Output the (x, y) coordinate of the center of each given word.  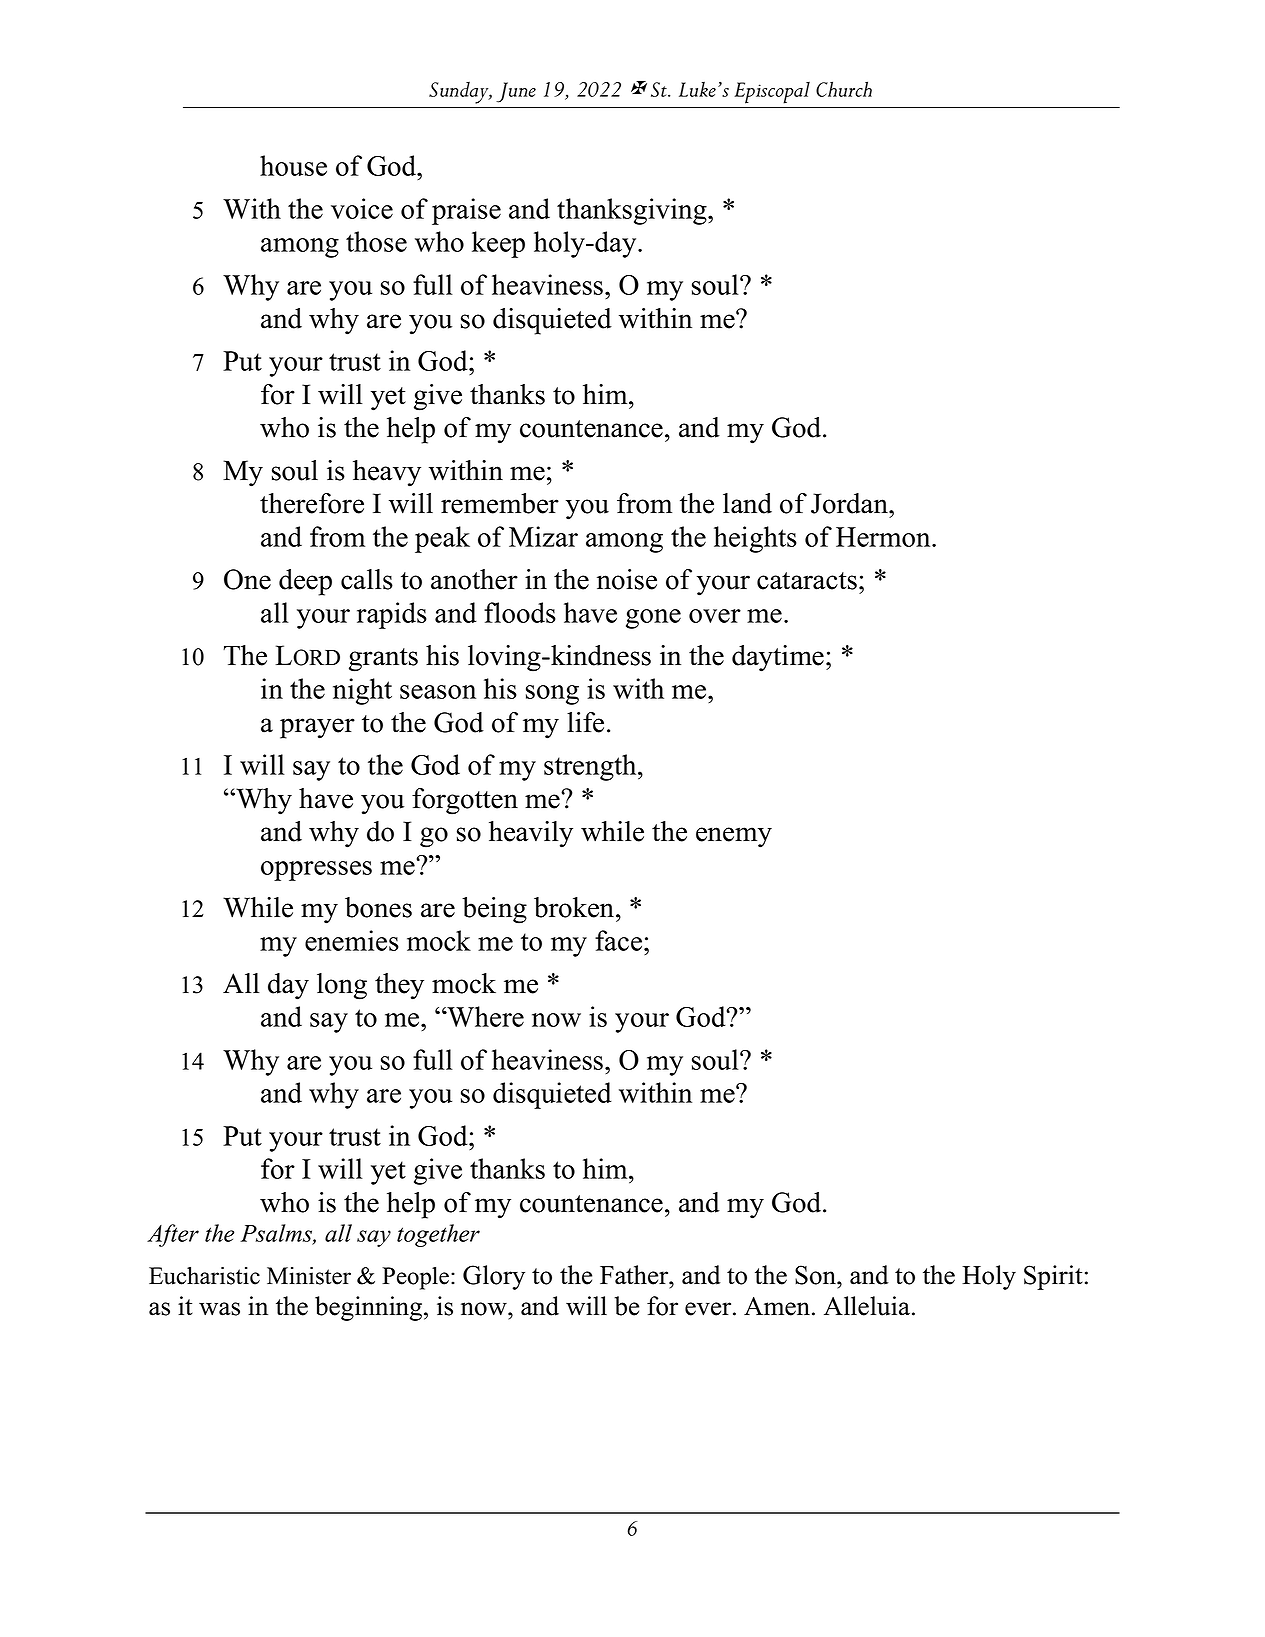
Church (844, 89)
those (376, 241)
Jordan (850, 503)
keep (498, 244)
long (342, 986)
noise (627, 579)
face (620, 940)
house (293, 165)
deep (305, 582)
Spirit (1053, 1277)
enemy (734, 837)
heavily (531, 834)
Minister (309, 1276)
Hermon (884, 537)
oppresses (316, 871)
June (516, 92)
